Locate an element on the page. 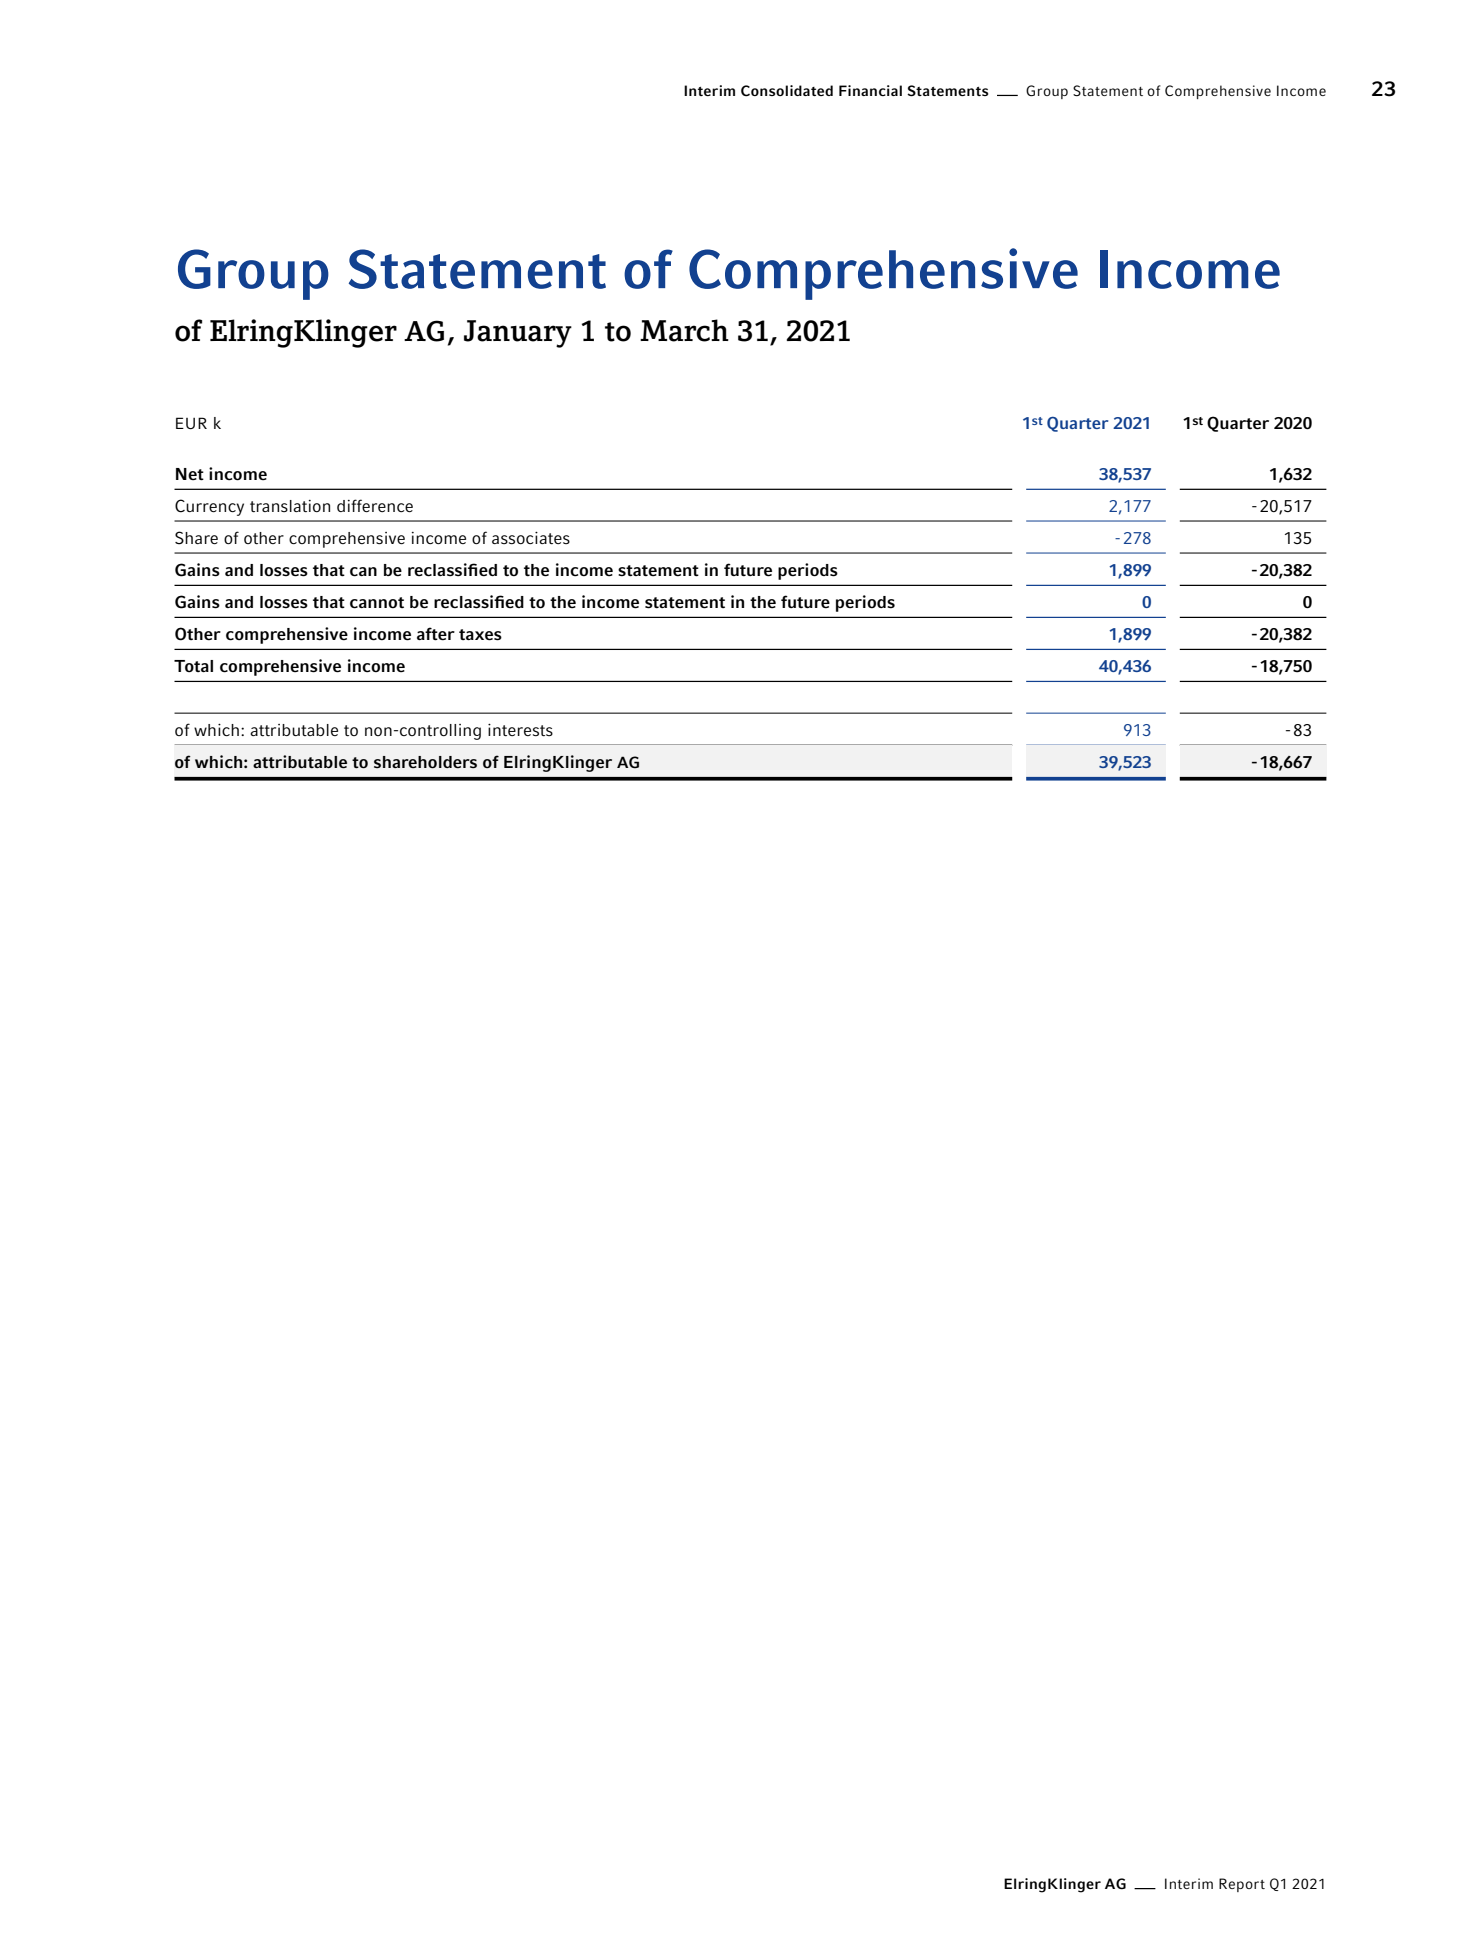  Total is located at coordinates (193, 666).
